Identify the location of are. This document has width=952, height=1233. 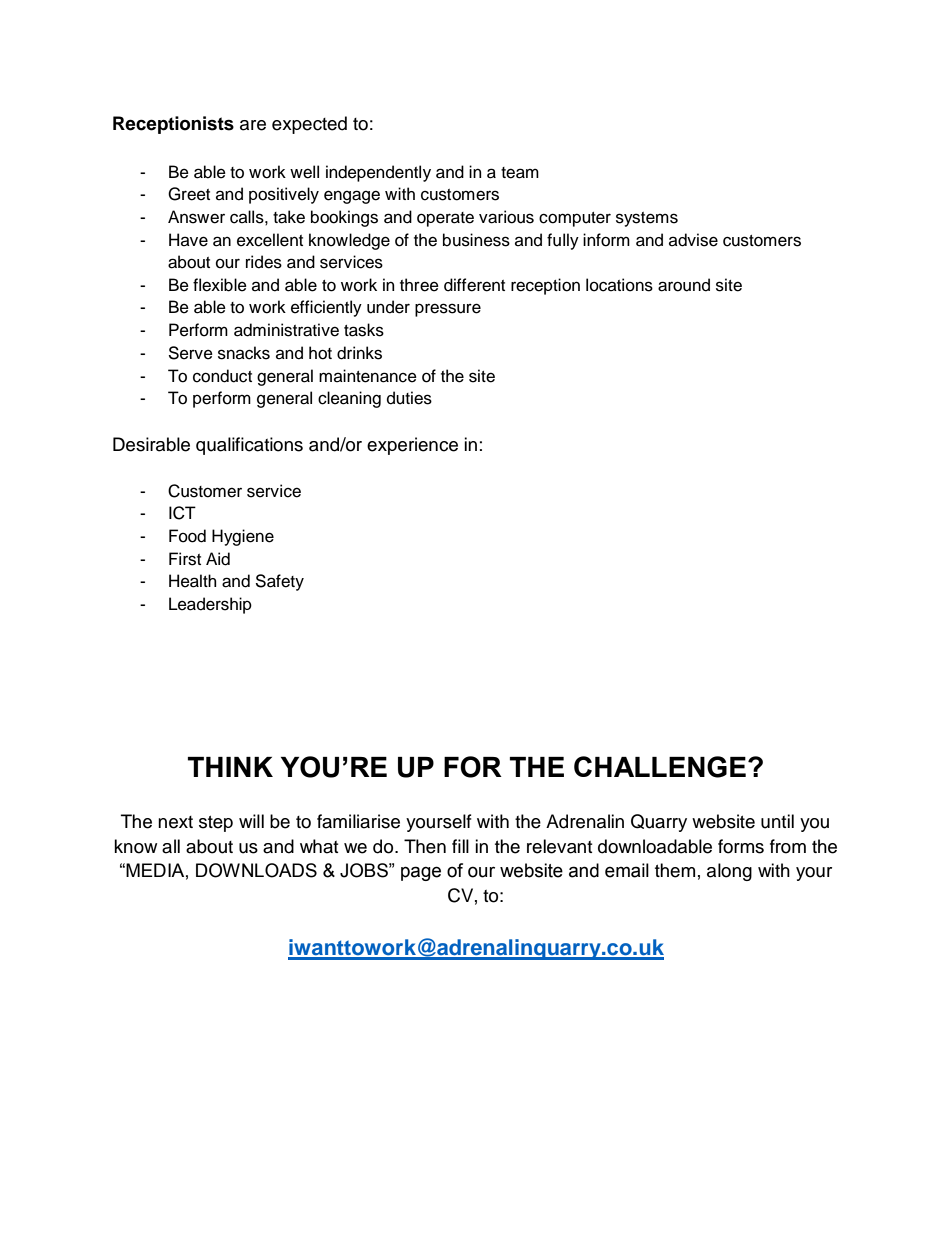
(253, 125).
